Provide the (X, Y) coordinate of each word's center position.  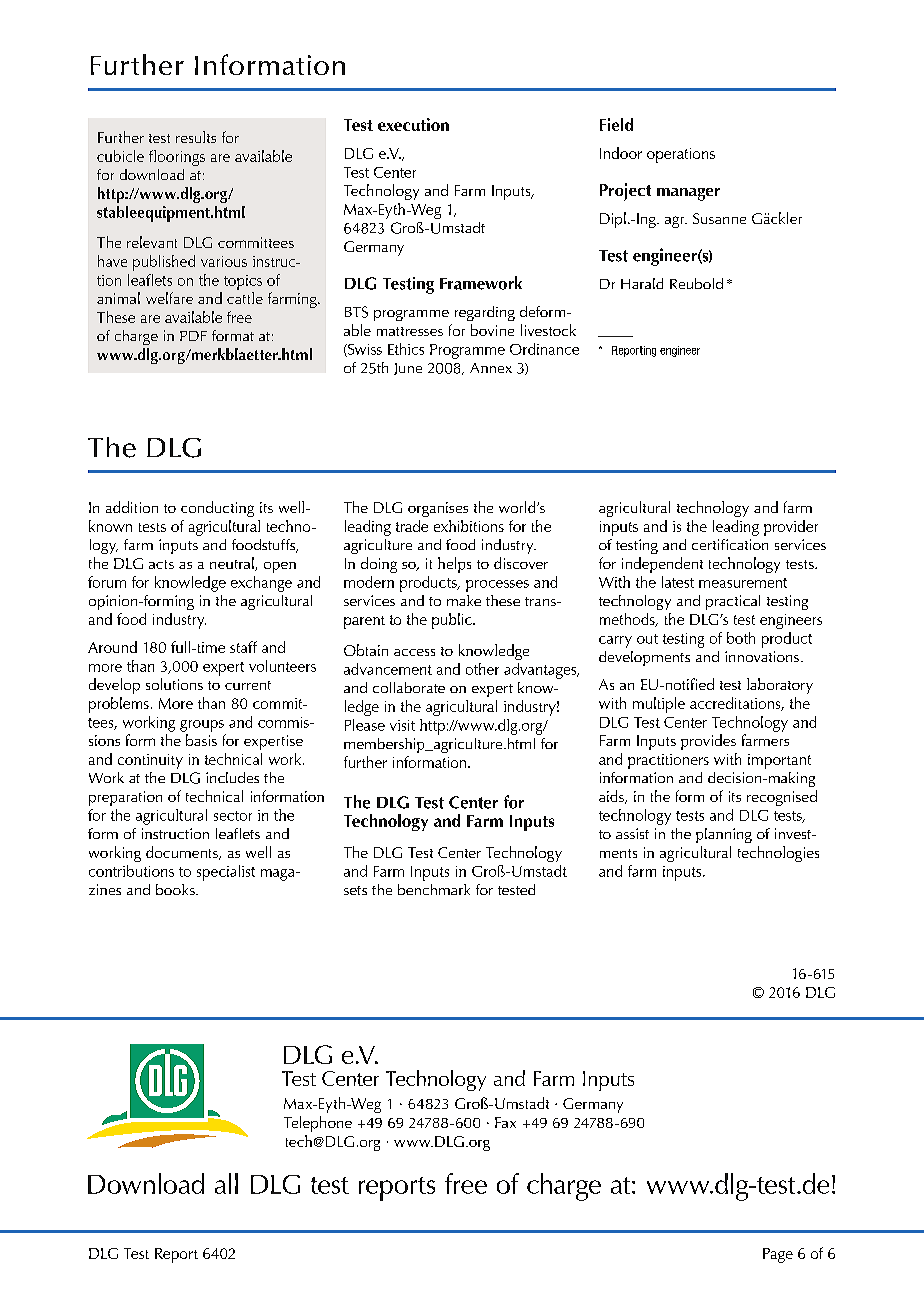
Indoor (621, 153)
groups (202, 726)
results (196, 137)
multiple (659, 705)
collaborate (409, 687)
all (226, 1183)
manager (688, 194)
